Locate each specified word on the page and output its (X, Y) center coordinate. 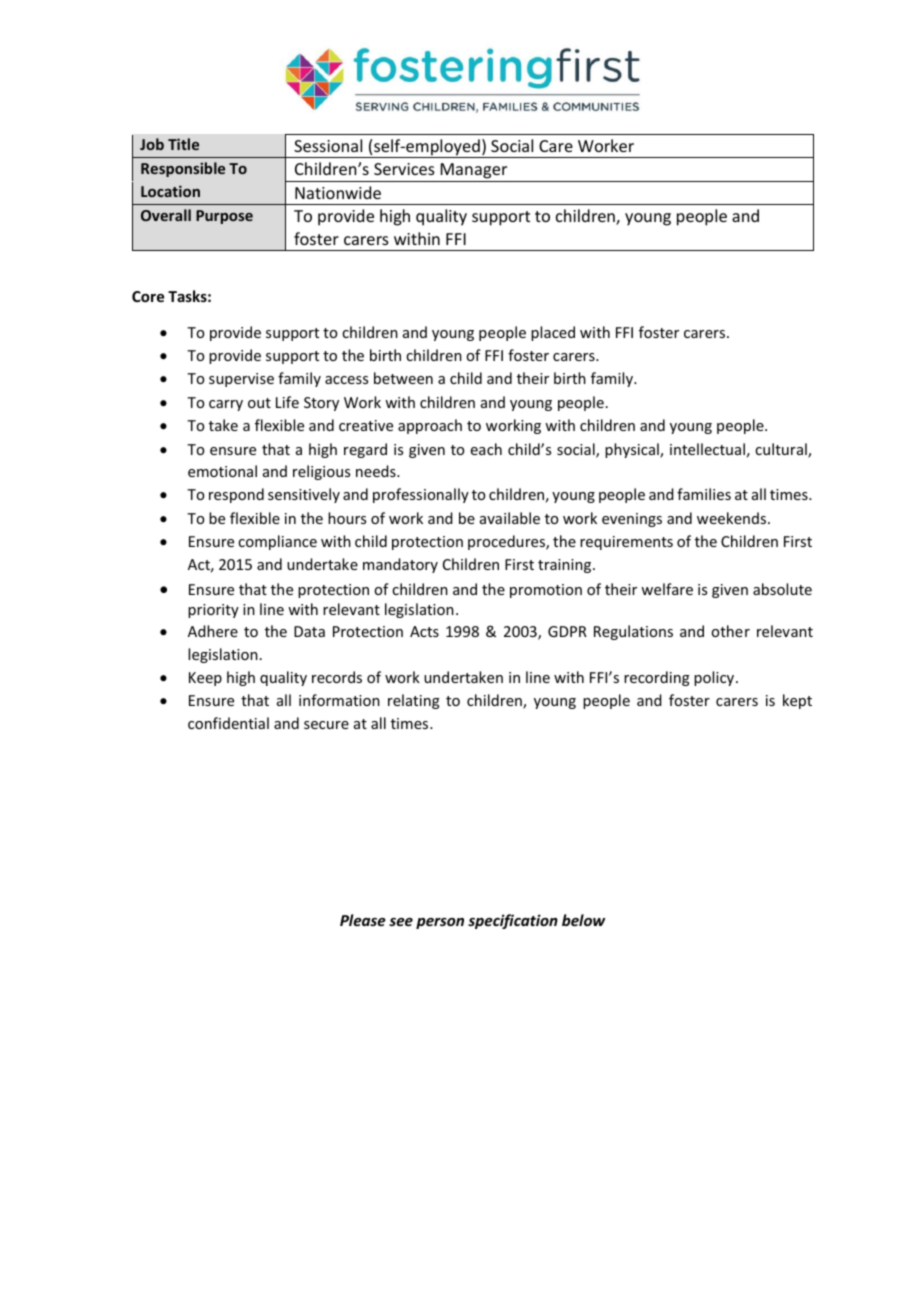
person (440, 923)
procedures (507, 542)
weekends (733, 518)
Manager (474, 171)
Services (404, 169)
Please (363, 920)
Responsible (183, 169)
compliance (277, 542)
